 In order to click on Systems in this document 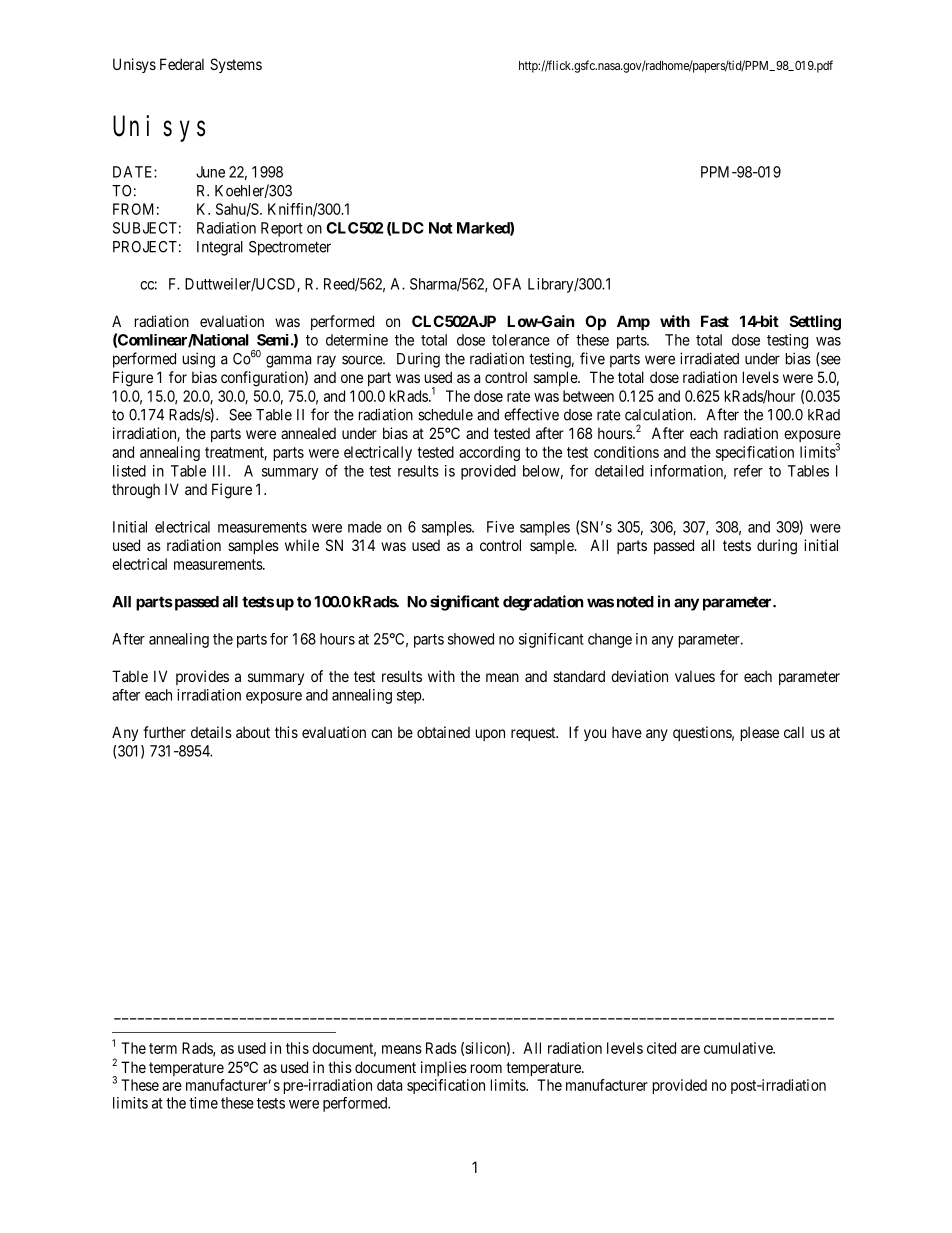, I will do `click(236, 65)`.
